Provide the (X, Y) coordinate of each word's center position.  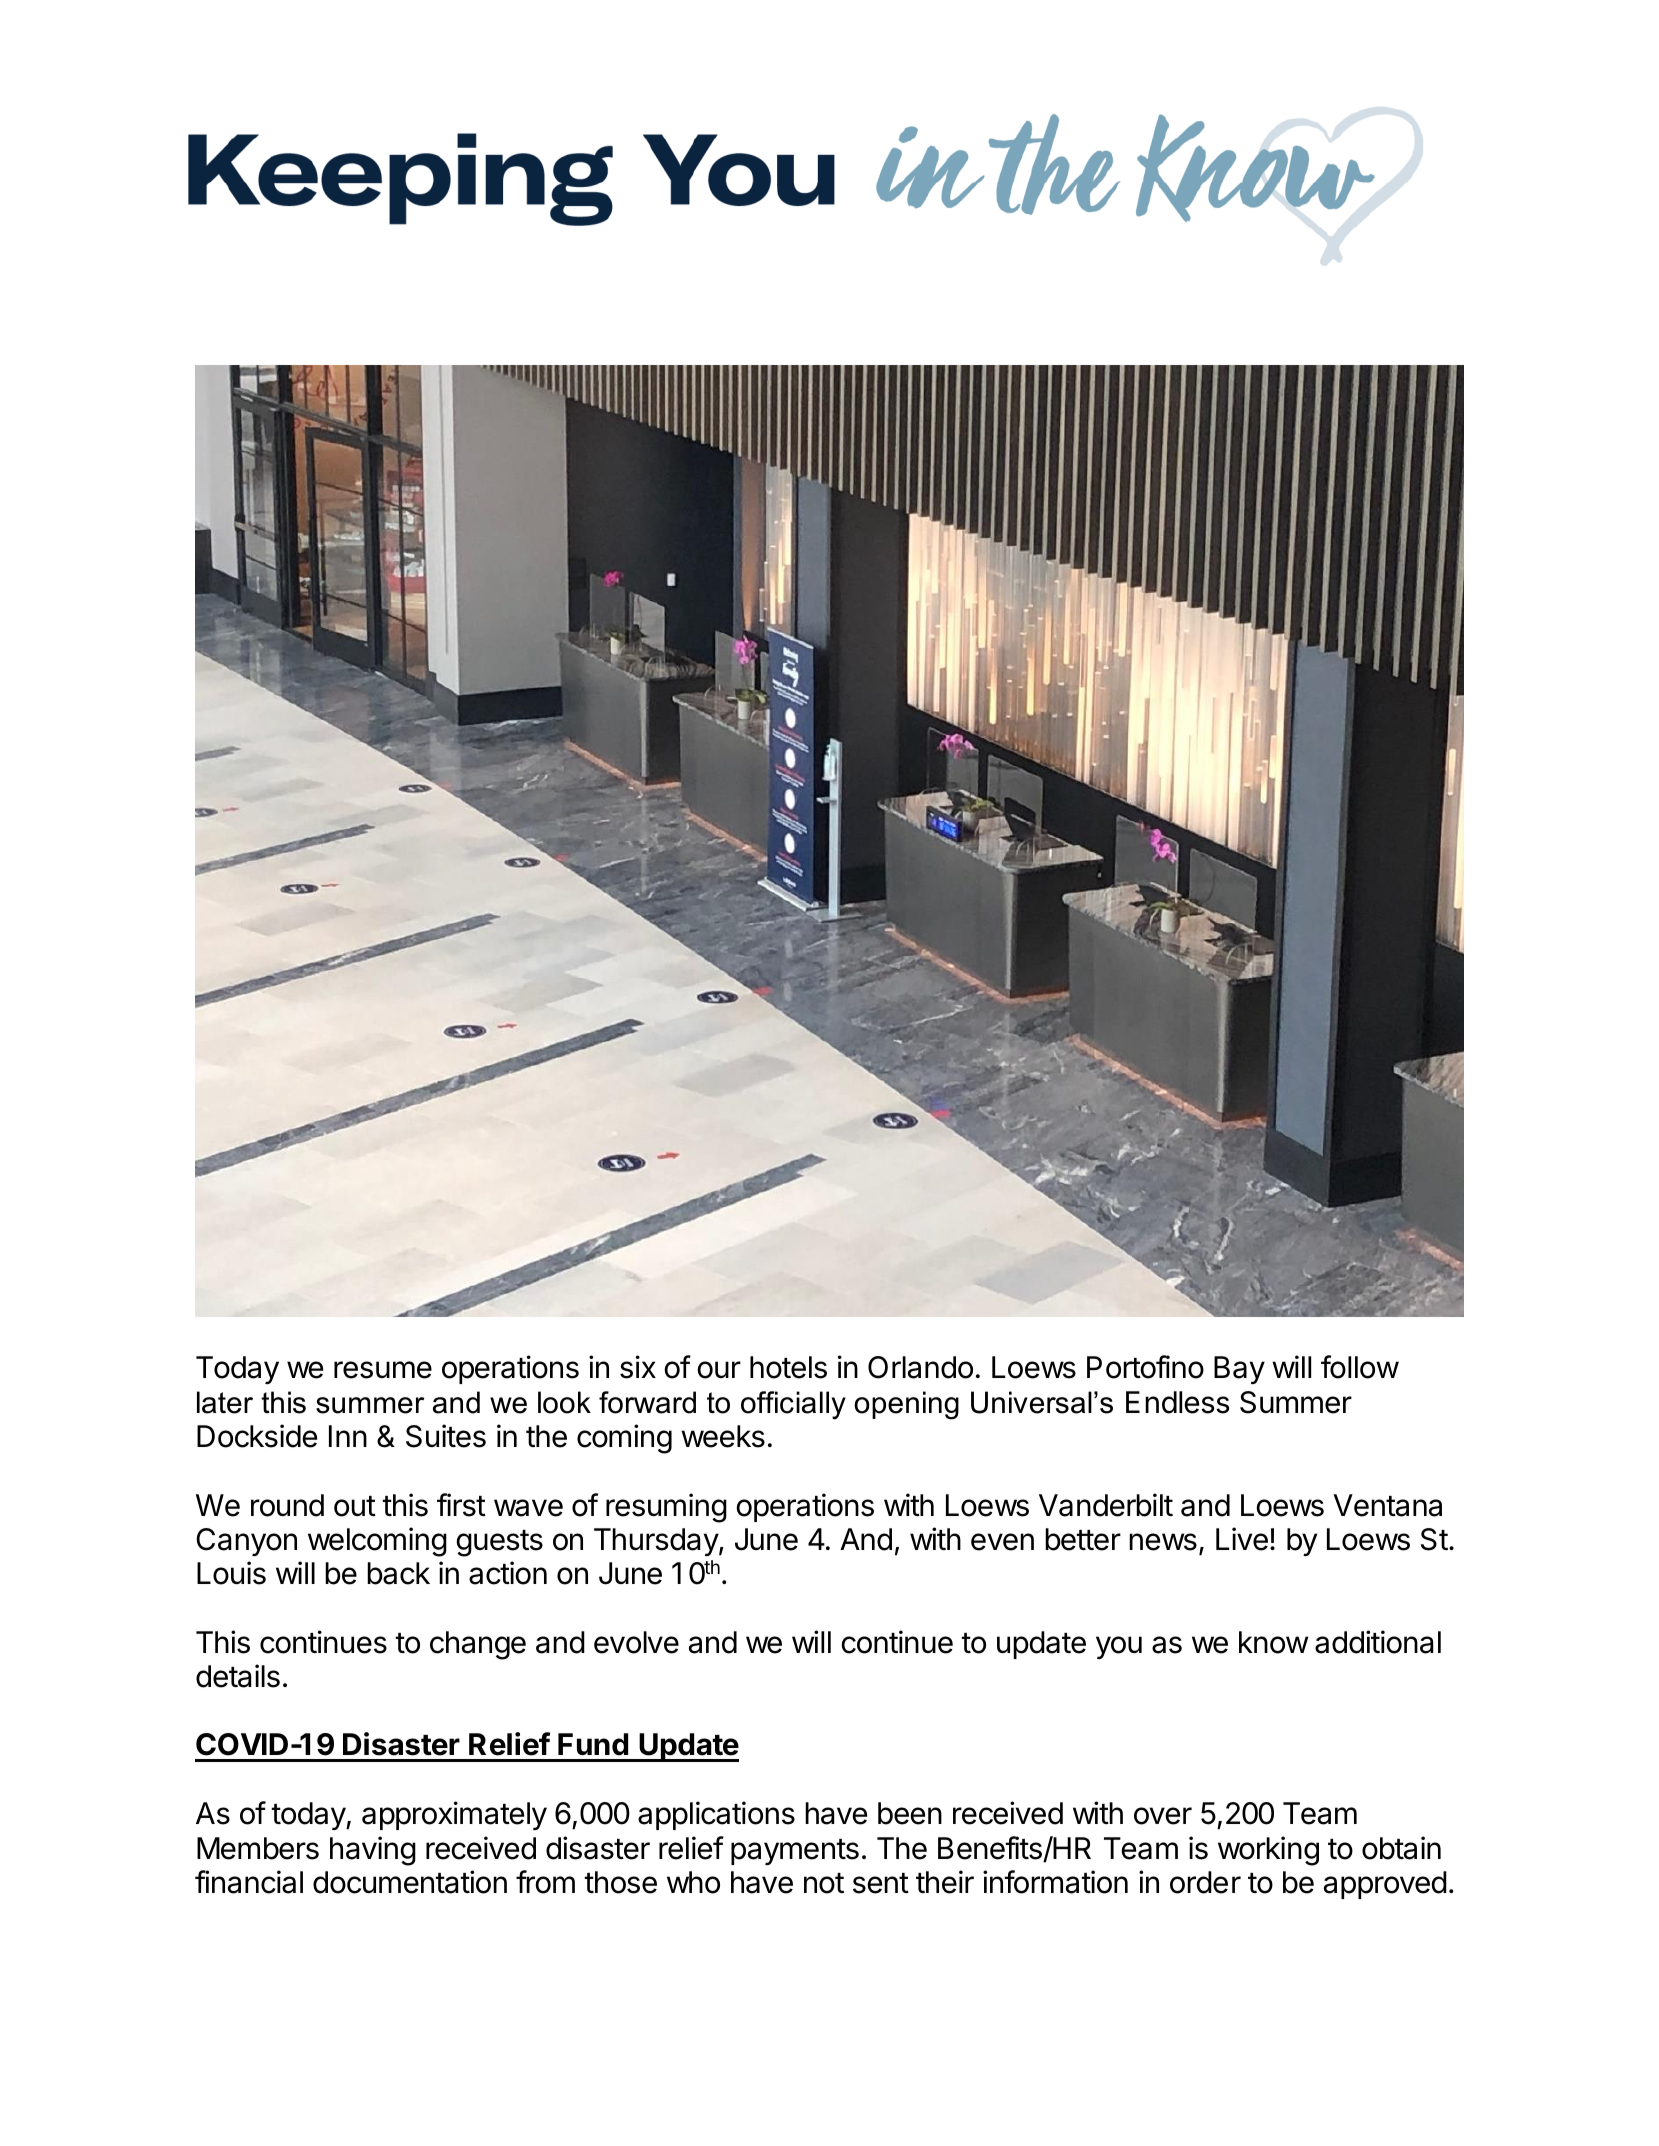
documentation (410, 1882)
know (1273, 1642)
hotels (788, 1367)
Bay (1239, 1370)
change (478, 1645)
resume (383, 1370)
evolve (636, 1642)
